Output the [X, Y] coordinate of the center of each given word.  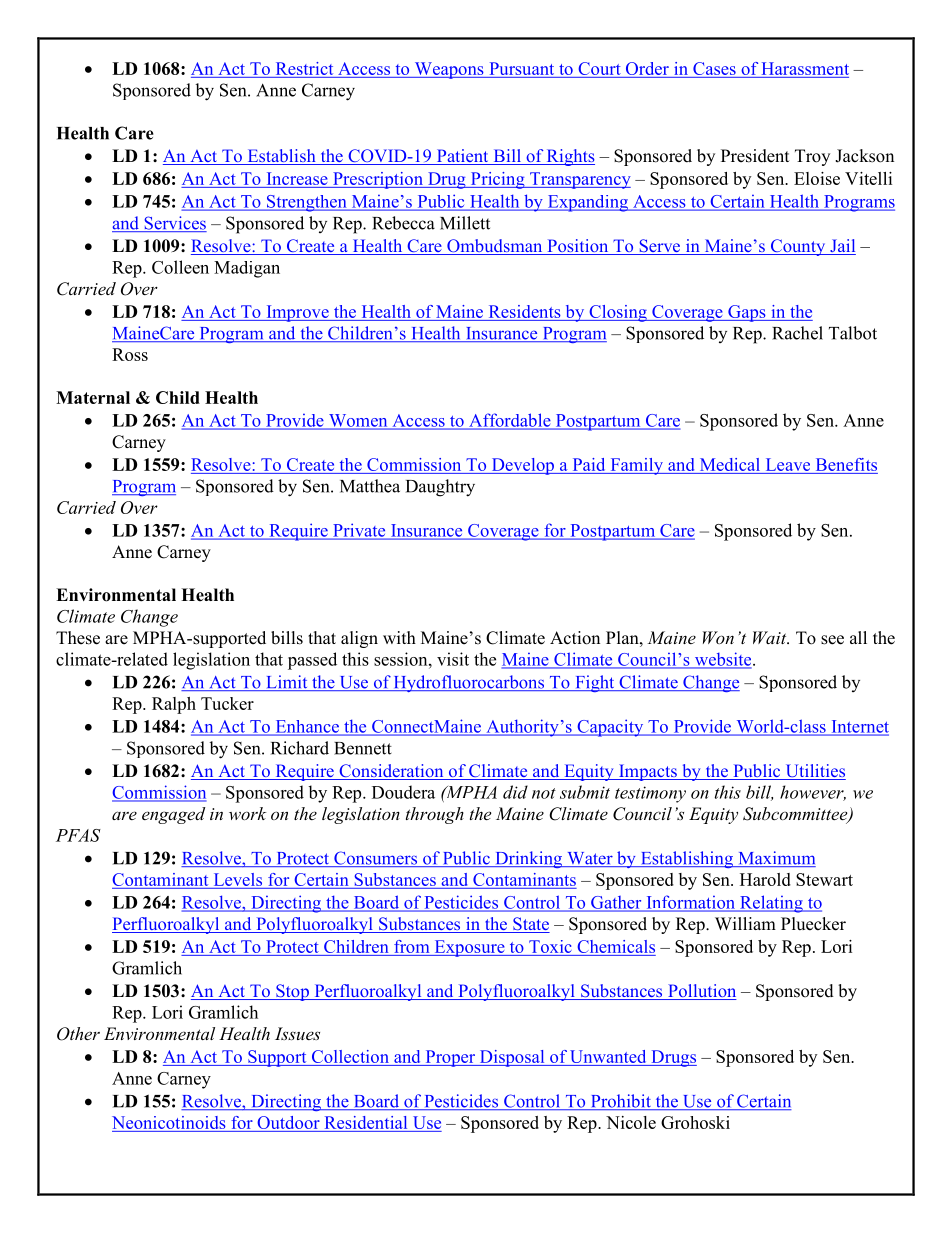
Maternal [93, 397]
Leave [788, 464]
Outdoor [288, 1122]
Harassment [805, 68]
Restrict [304, 68]
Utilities [814, 772]
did [515, 792]
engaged [174, 815]
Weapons [449, 70]
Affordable [510, 421]
